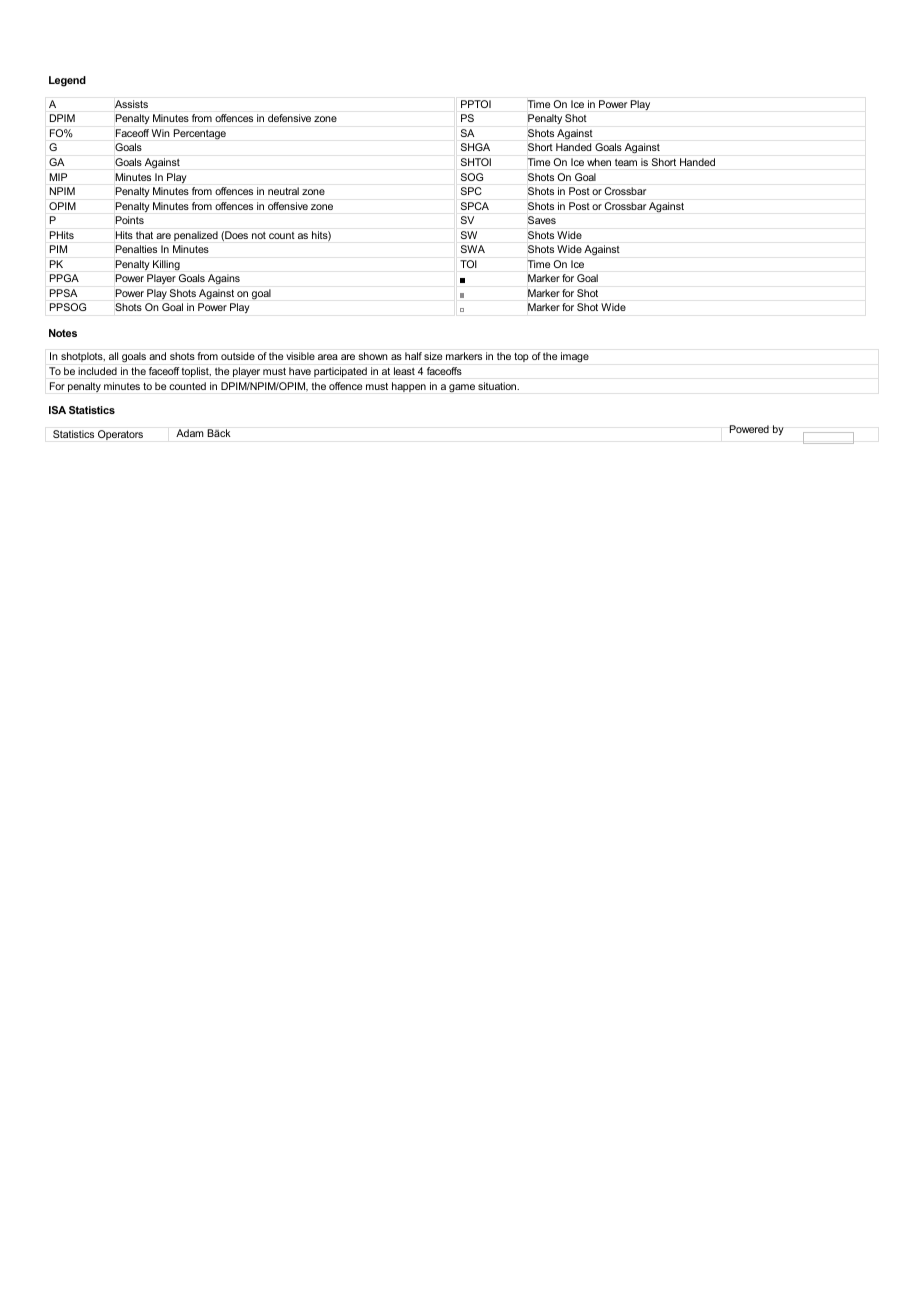  What do you see at coordinates (283, 191) in the document?
I see `neutral` at bounding box center [283, 191].
